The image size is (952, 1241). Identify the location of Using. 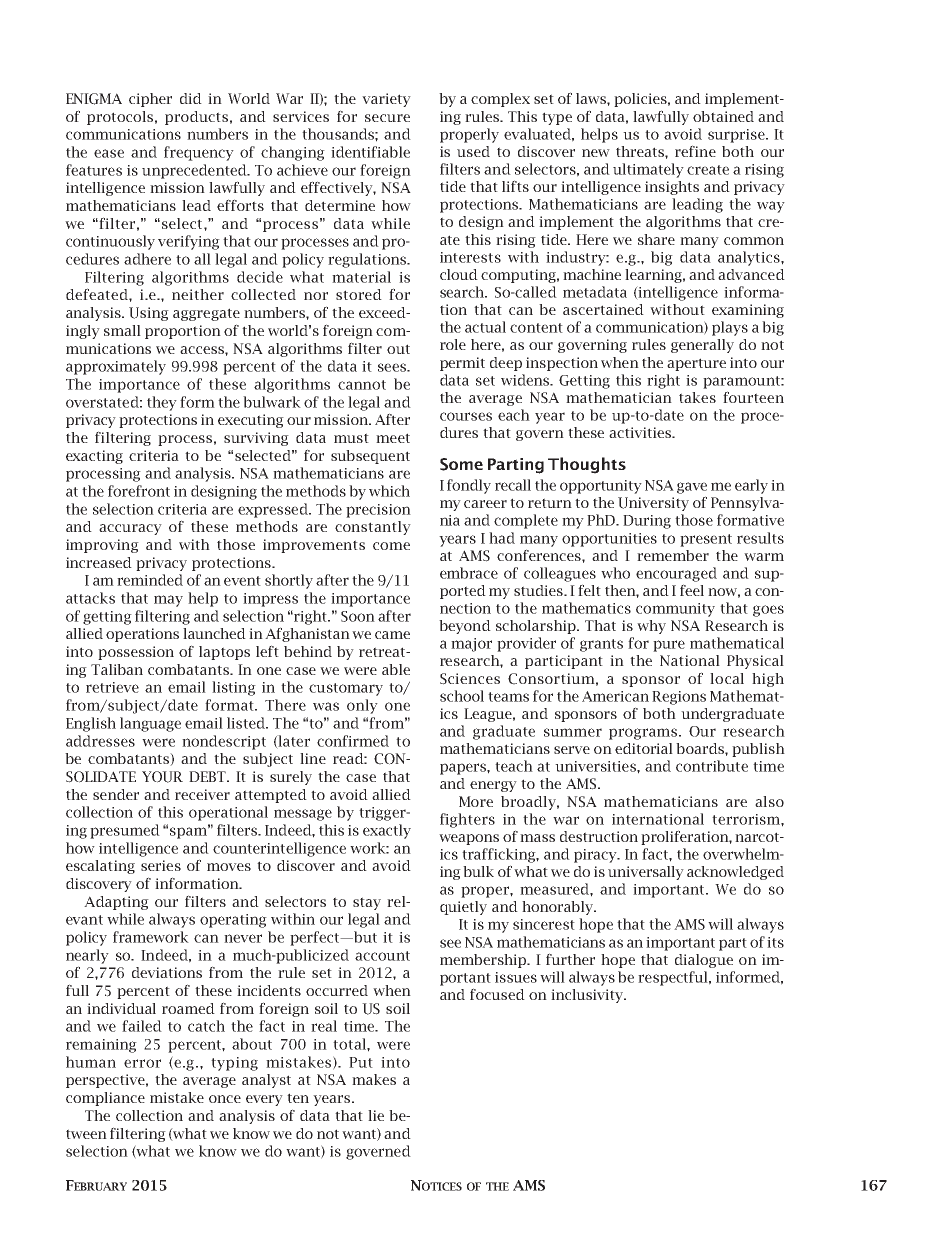
(149, 314).
